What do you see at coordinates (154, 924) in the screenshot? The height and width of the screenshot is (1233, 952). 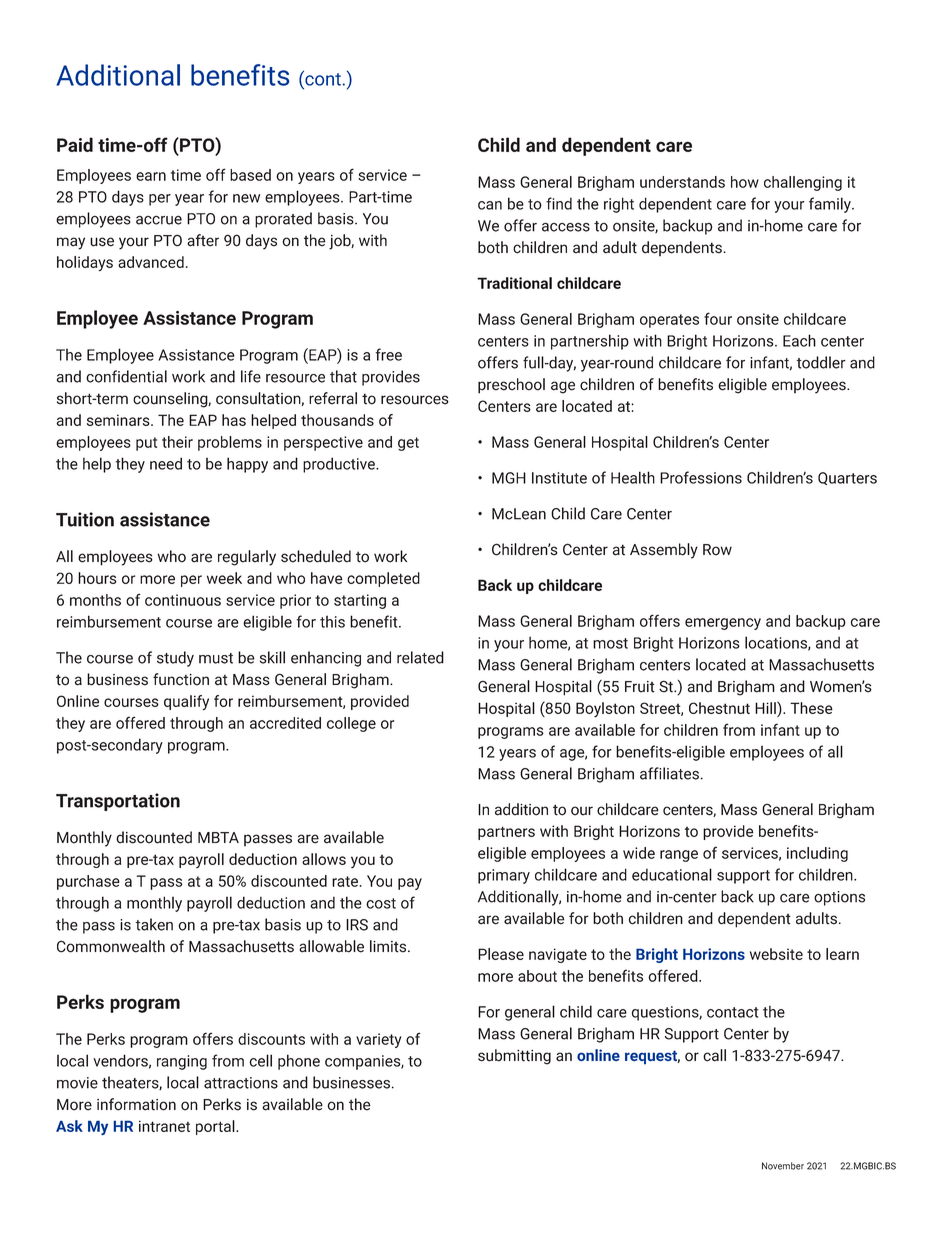 I see `taken` at bounding box center [154, 924].
